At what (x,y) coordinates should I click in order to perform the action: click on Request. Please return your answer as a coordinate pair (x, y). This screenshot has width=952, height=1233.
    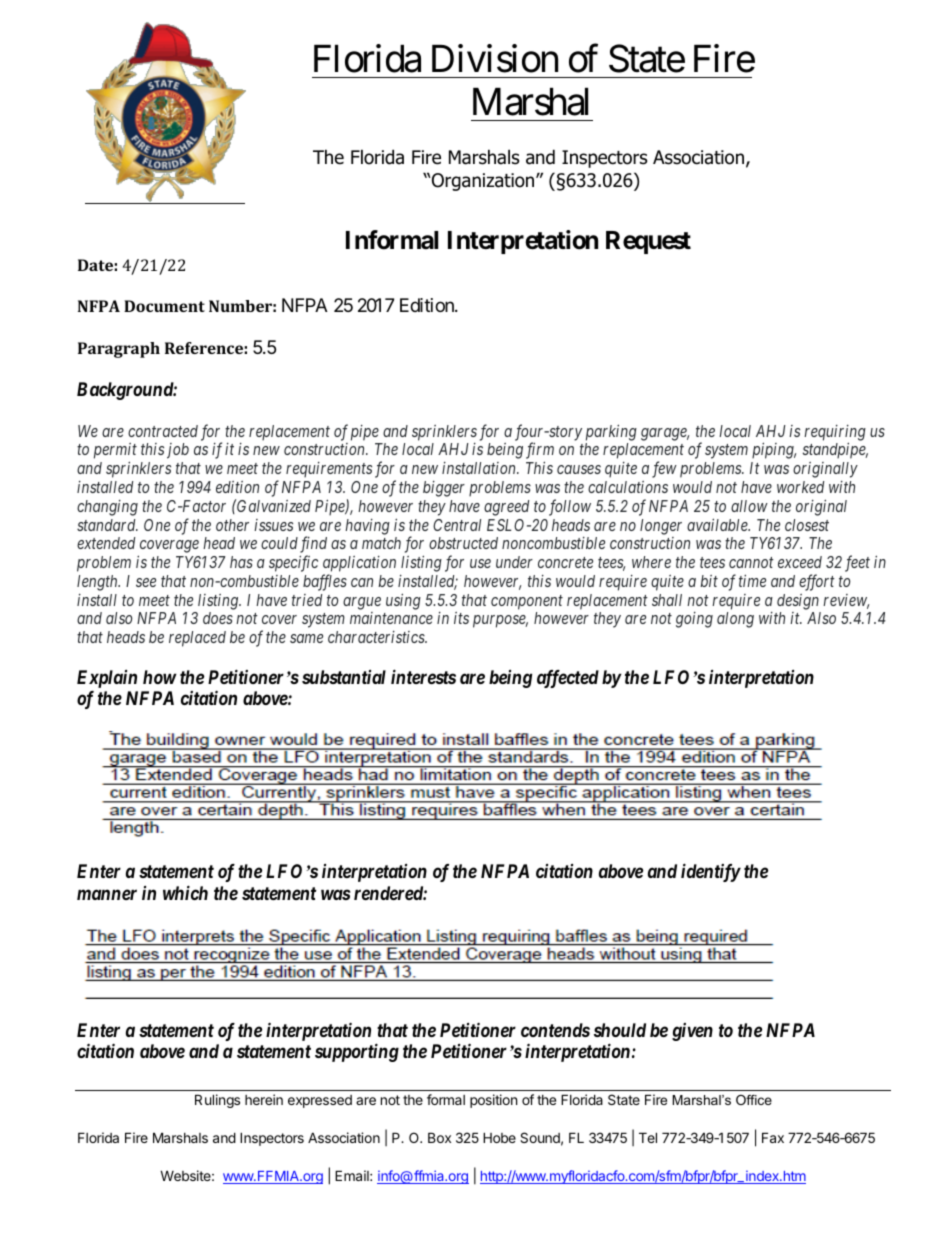
    Looking at the image, I should click on (648, 242).
